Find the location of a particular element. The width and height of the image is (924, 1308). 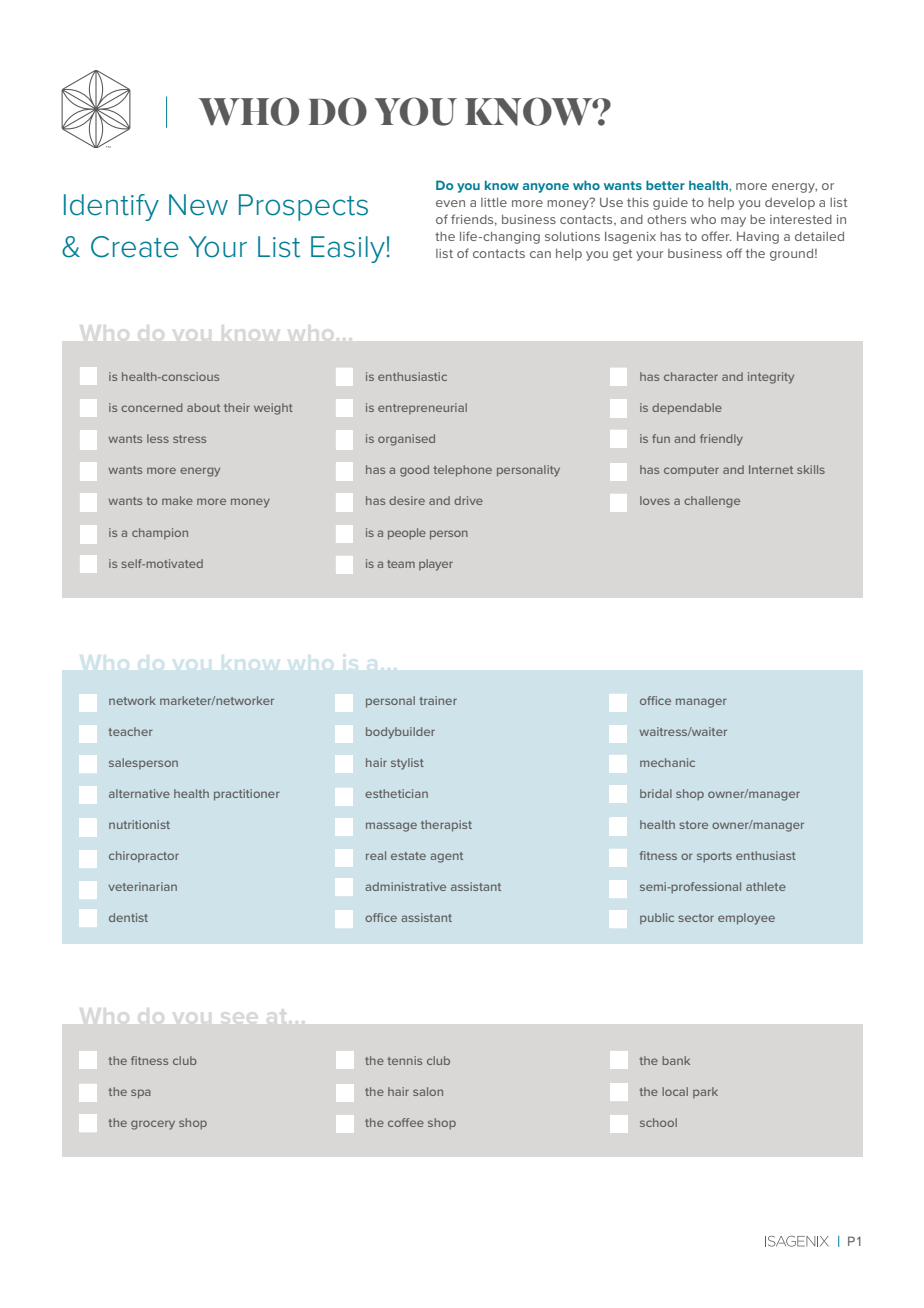

friendly is located at coordinates (721, 440).
